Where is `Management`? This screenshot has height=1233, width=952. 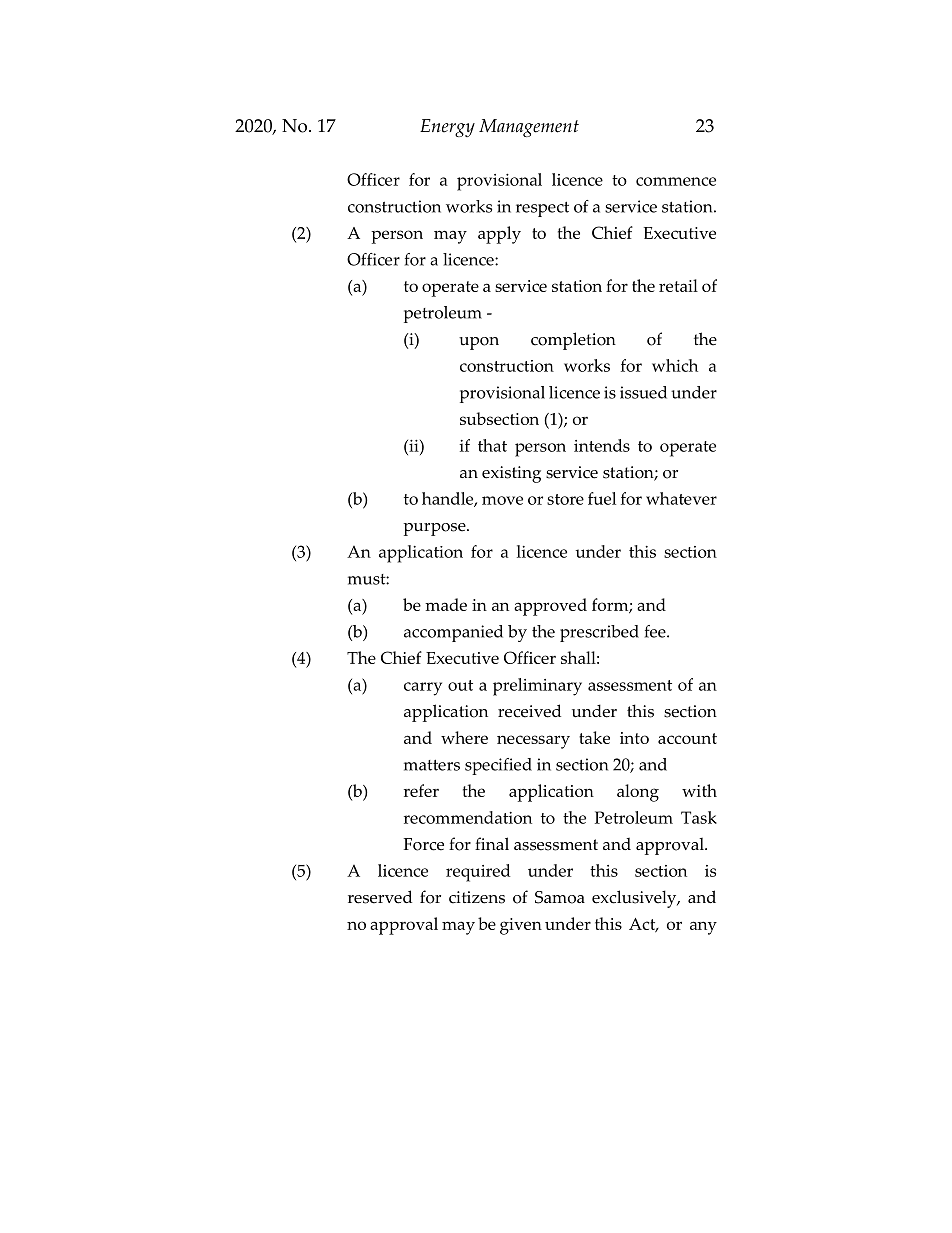 Management is located at coordinates (529, 128).
